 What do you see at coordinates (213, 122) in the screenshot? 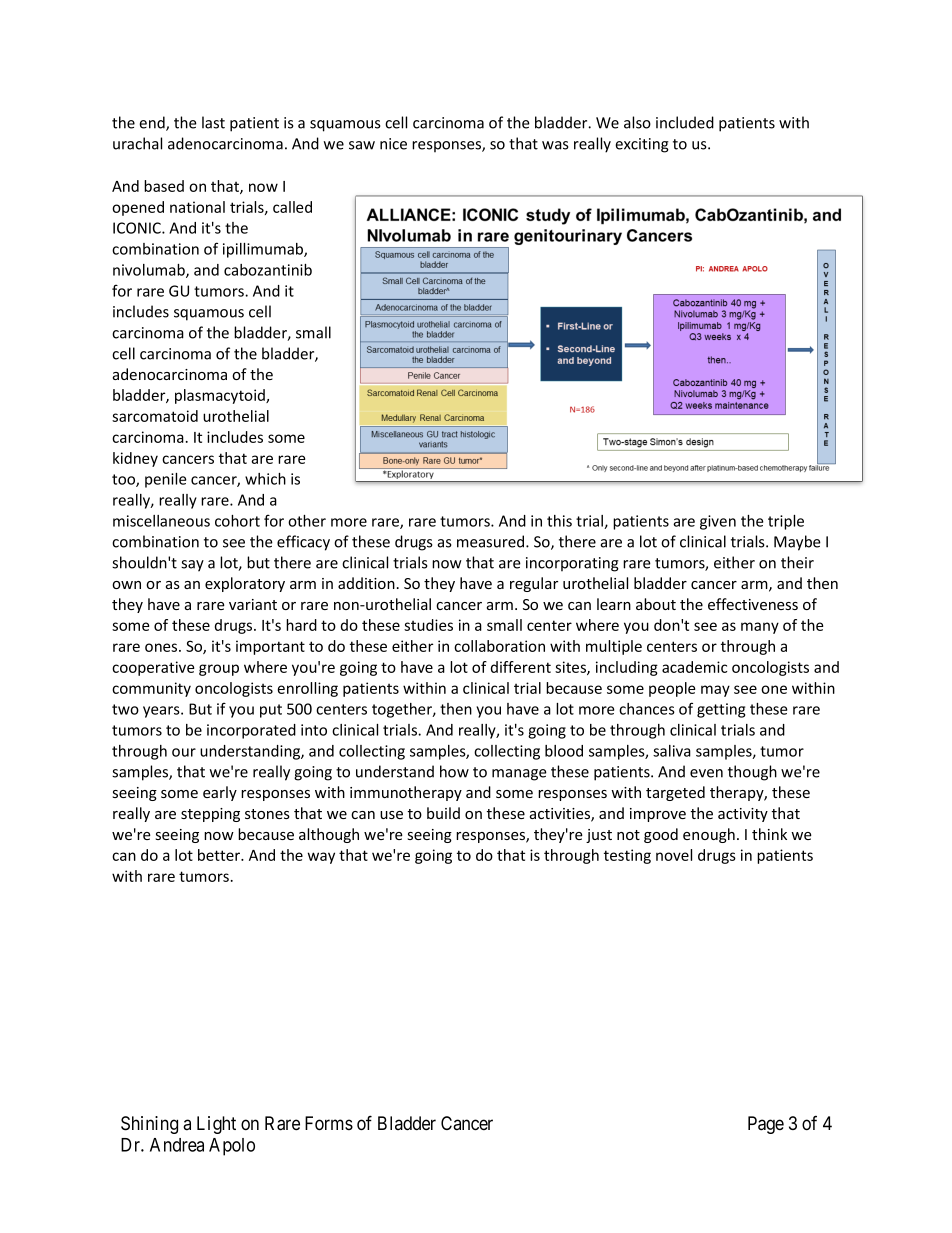
I see `last` at bounding box center [213, 122].
